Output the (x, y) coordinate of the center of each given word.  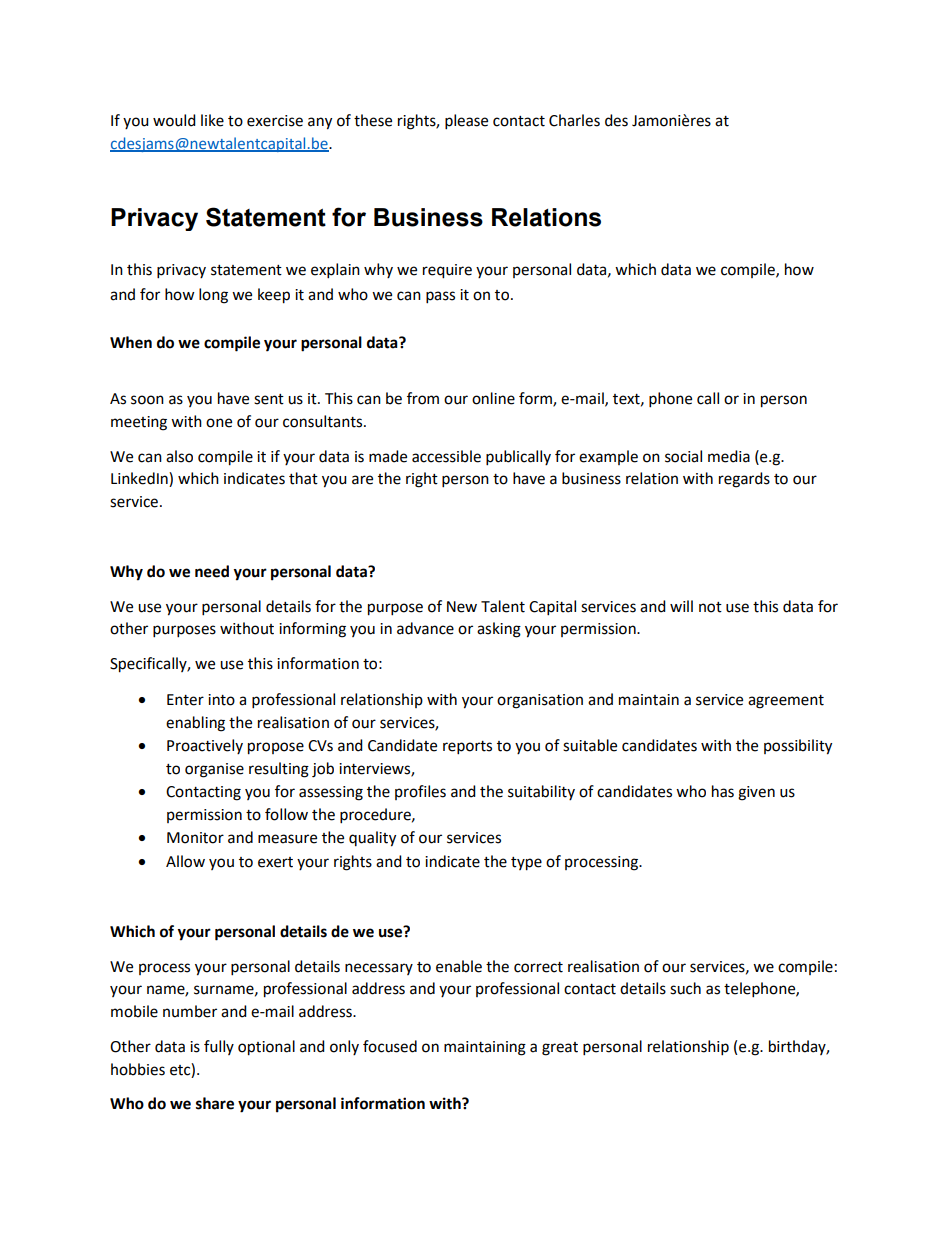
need (212, 571)
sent (269, 399)
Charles (574, 120)
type (526, 864)
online (493, 398)
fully (219, 1047)
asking (499, 630)
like (212, 120)
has (723, 791)
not (710, 607)
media (729, 456)
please (466, 122)
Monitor (195, 838)
